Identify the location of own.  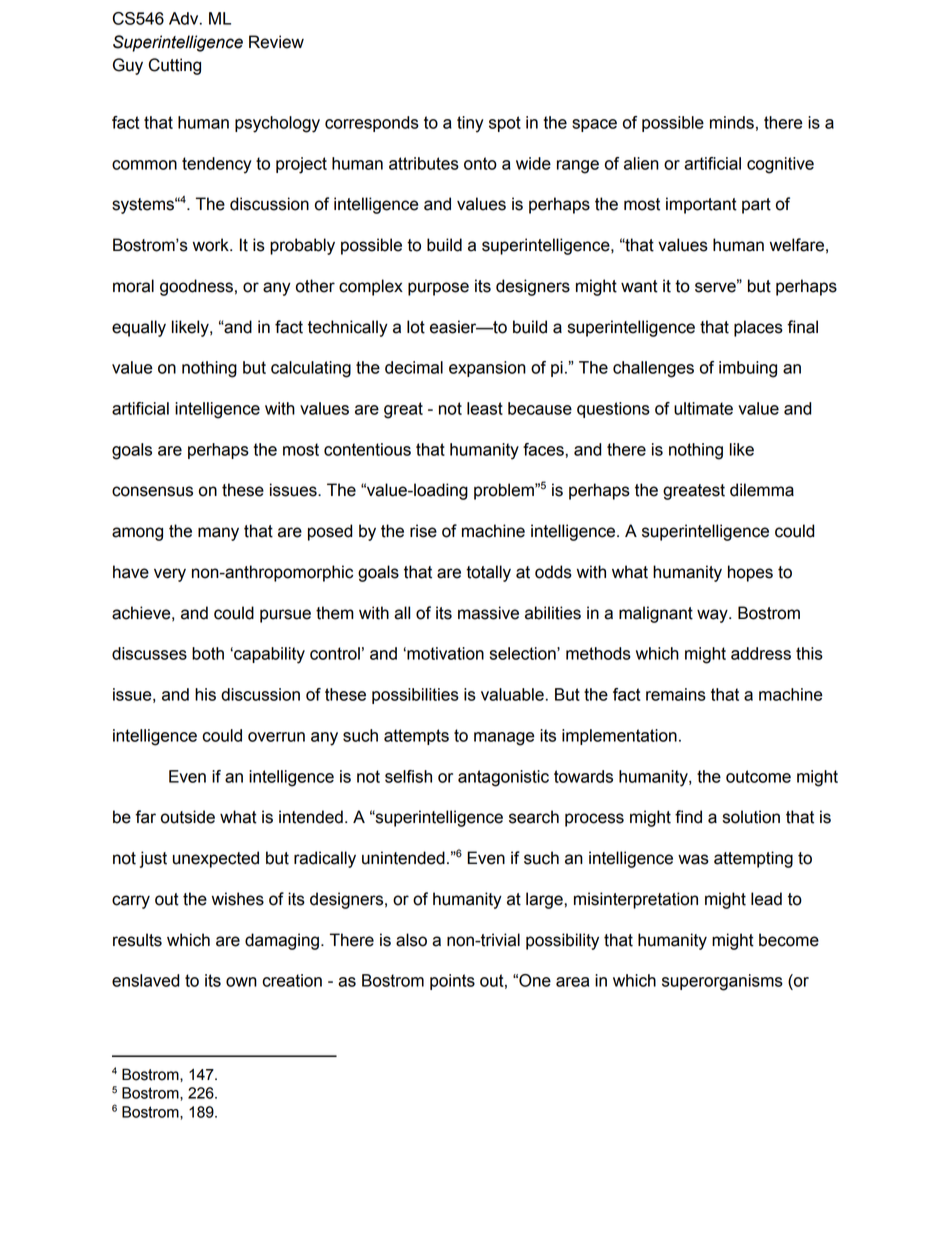
(241, 982).
